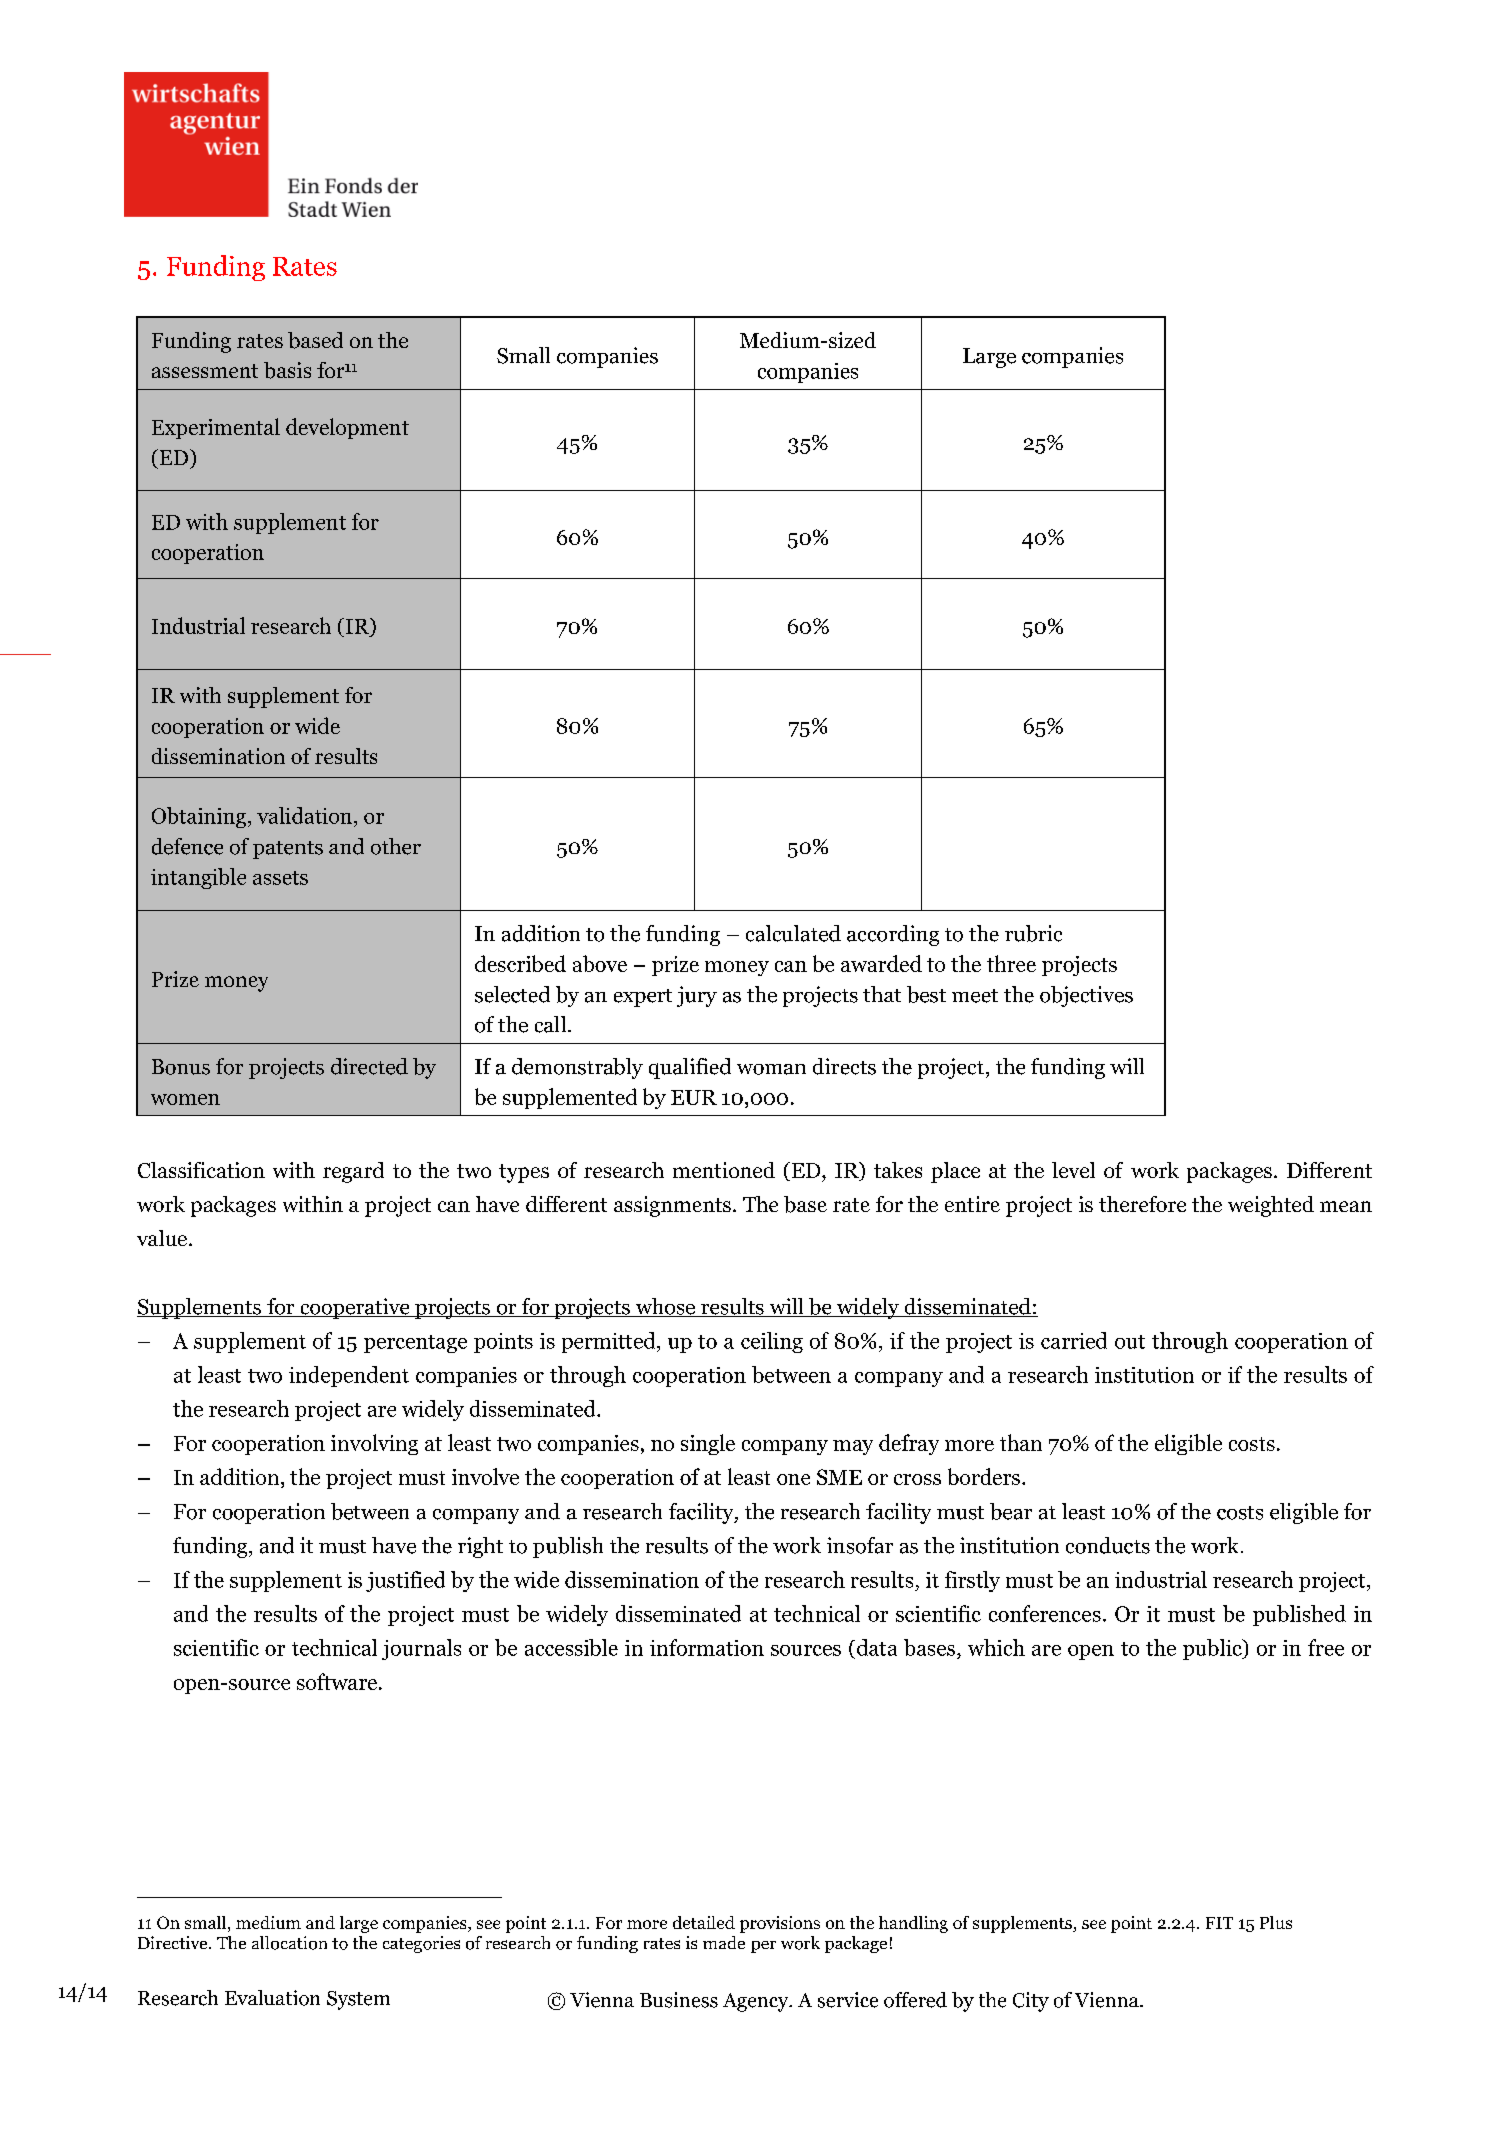 This page has height=2136, width=1509. I want to click on allocation, so click(289, 1943).
